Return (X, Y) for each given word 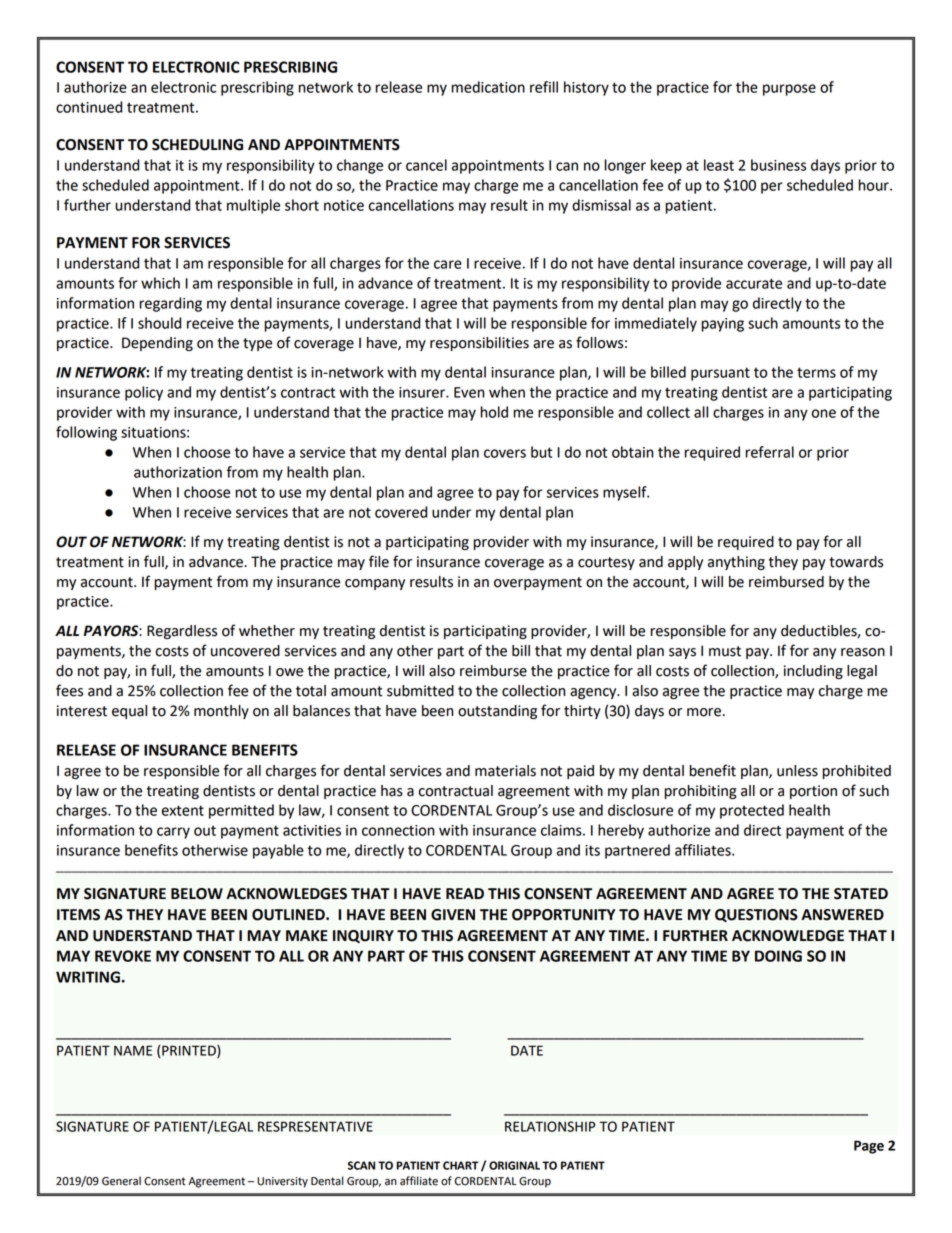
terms (816, 372)
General (121, 1181)
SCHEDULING (197, 145)
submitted (420, 691)
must (725, 651)
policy (144, 393)
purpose (789, 90)
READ (465, 893)
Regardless (182, 632)
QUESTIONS (756, 915)
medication (488, 87)
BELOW (197, 894)
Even (469, 392)
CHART (460, 1165)
